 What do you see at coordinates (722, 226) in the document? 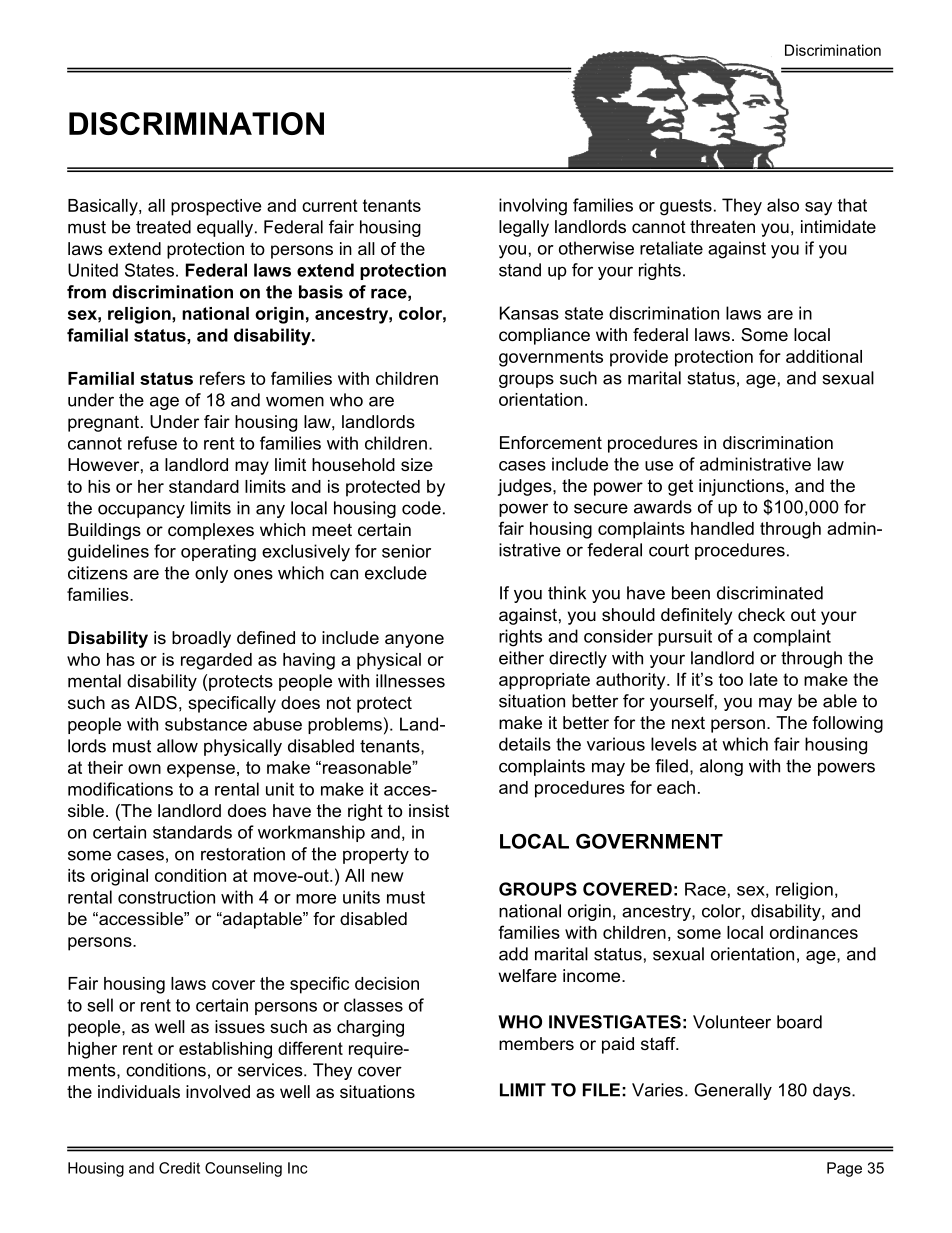
I see `threaten` at bounding box center [722, 226].
